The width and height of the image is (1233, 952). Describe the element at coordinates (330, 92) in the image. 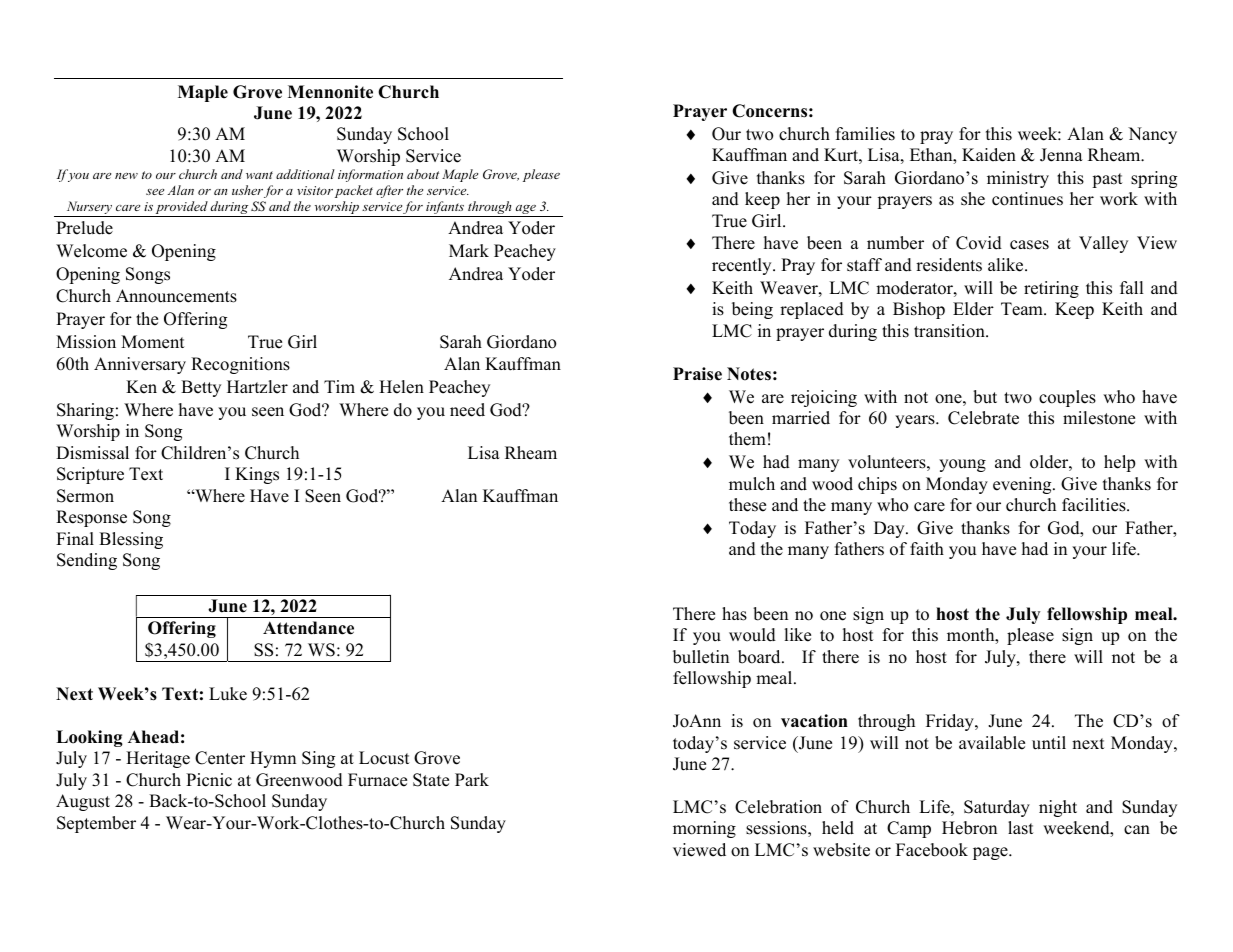

I see `Mennonite` at that location.
